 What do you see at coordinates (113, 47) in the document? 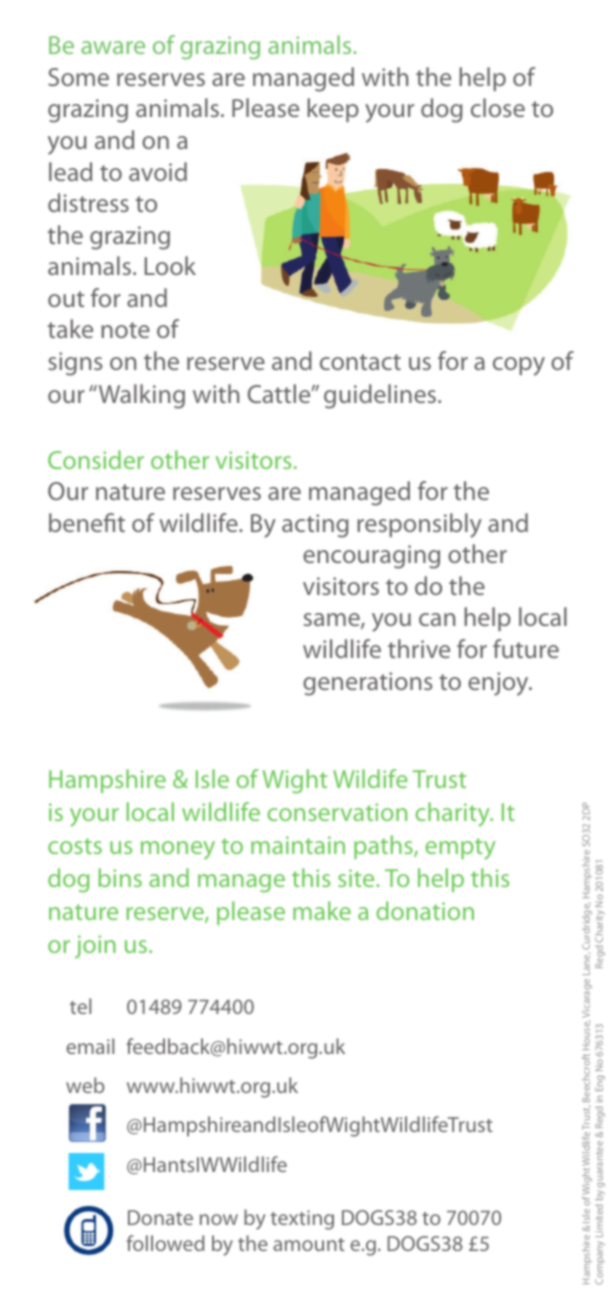
I see `aware` at bounding box center [113, 47].
